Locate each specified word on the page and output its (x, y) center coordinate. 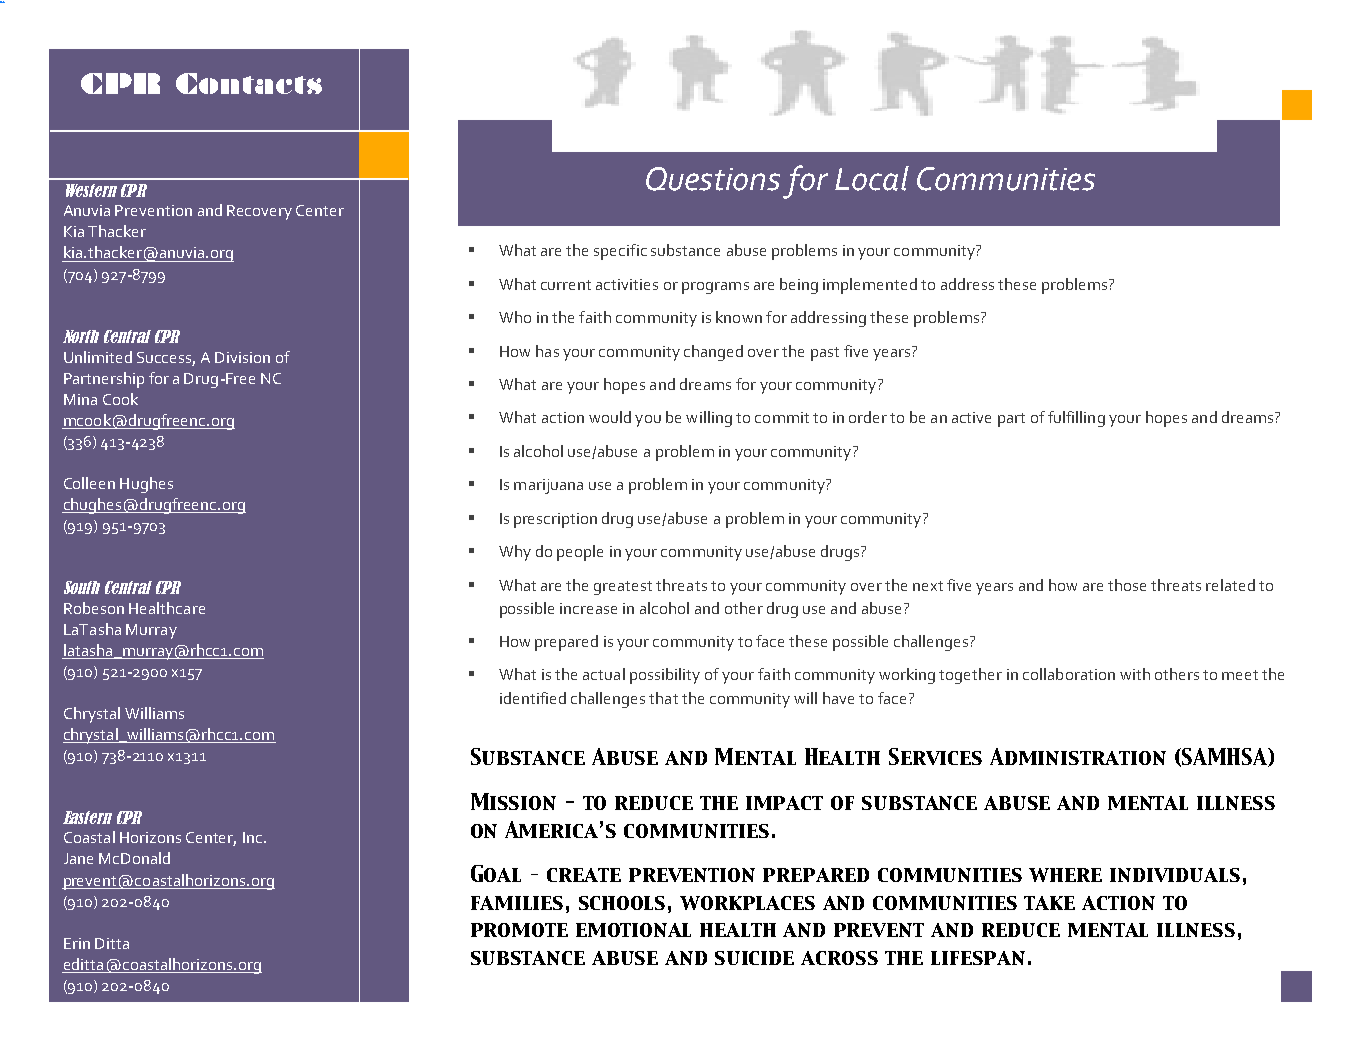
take (1049, 903)
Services (935, 756)
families (517, 903)
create (584, 875)
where (1065, 875)
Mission (513, 801)
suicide (754, 958)
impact (784, 803)
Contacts (249, 83)
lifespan (978, 958)
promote (519, 930)
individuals (1175, 875)
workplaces (747, 903)
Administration (1078, 756)
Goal (496, 873)
